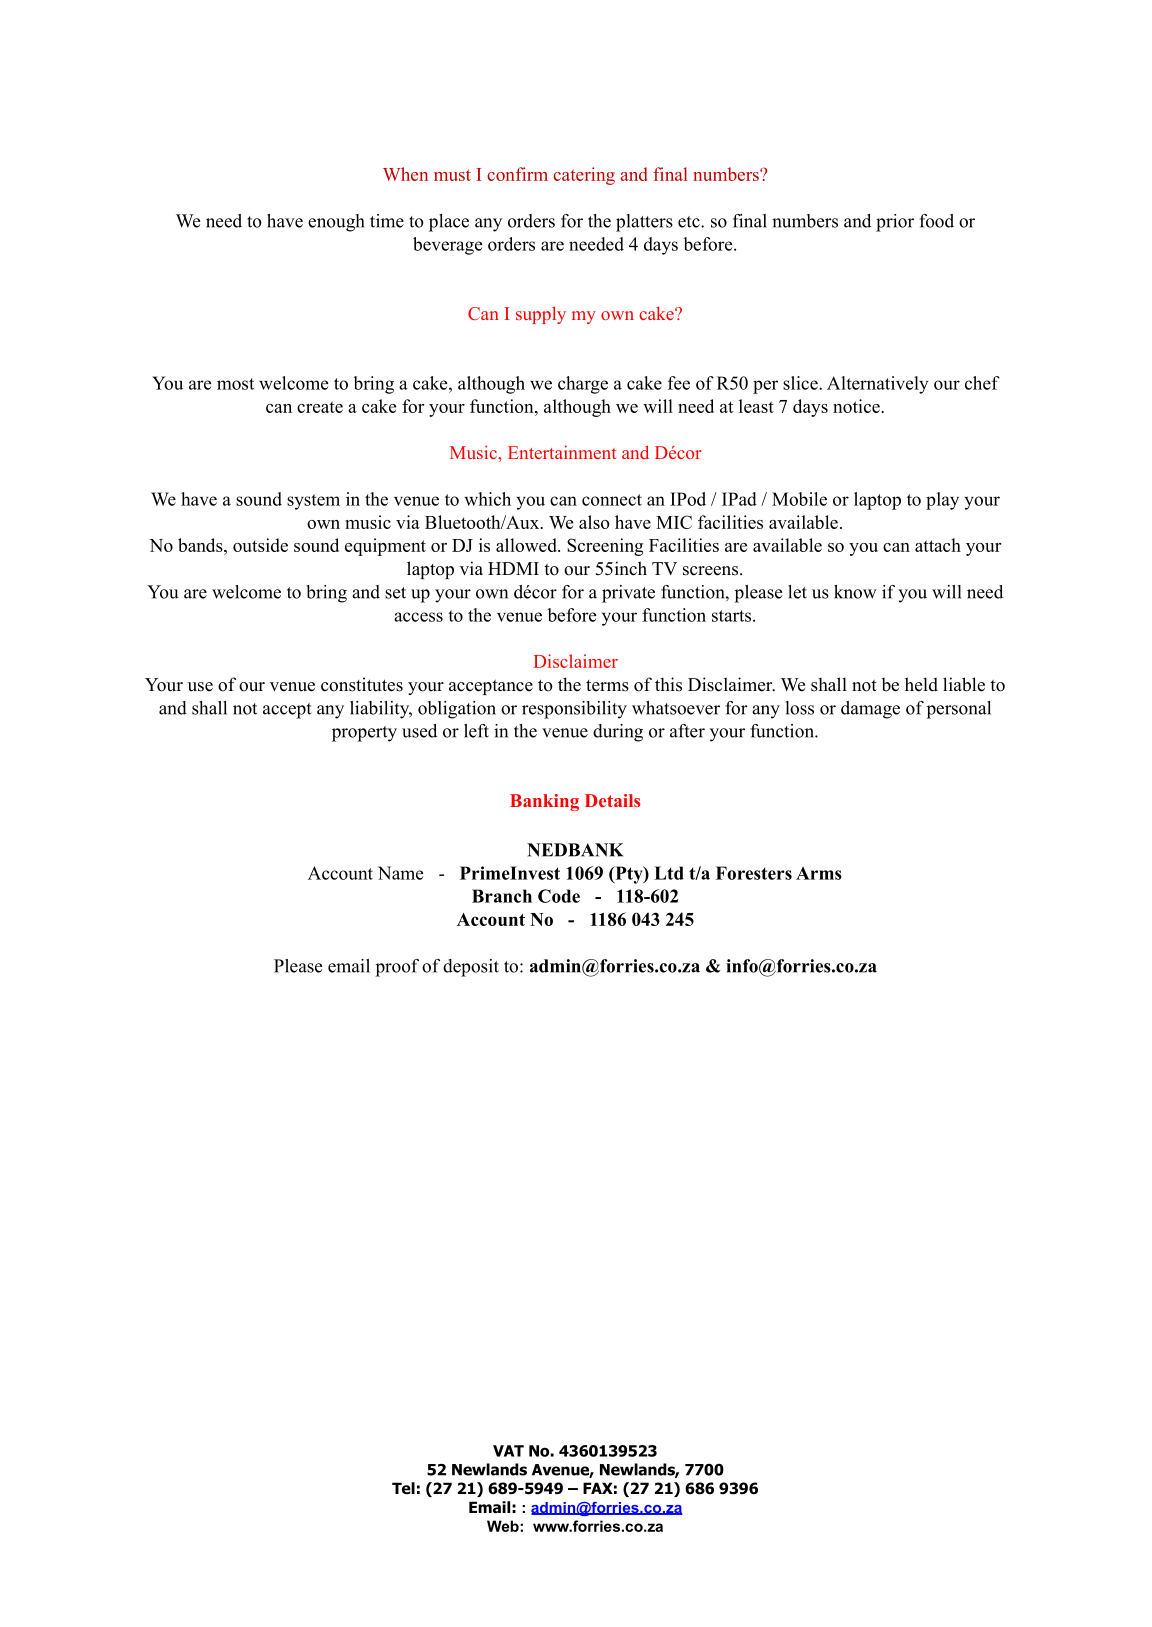  I want to click on prior, so click(895, 223).
